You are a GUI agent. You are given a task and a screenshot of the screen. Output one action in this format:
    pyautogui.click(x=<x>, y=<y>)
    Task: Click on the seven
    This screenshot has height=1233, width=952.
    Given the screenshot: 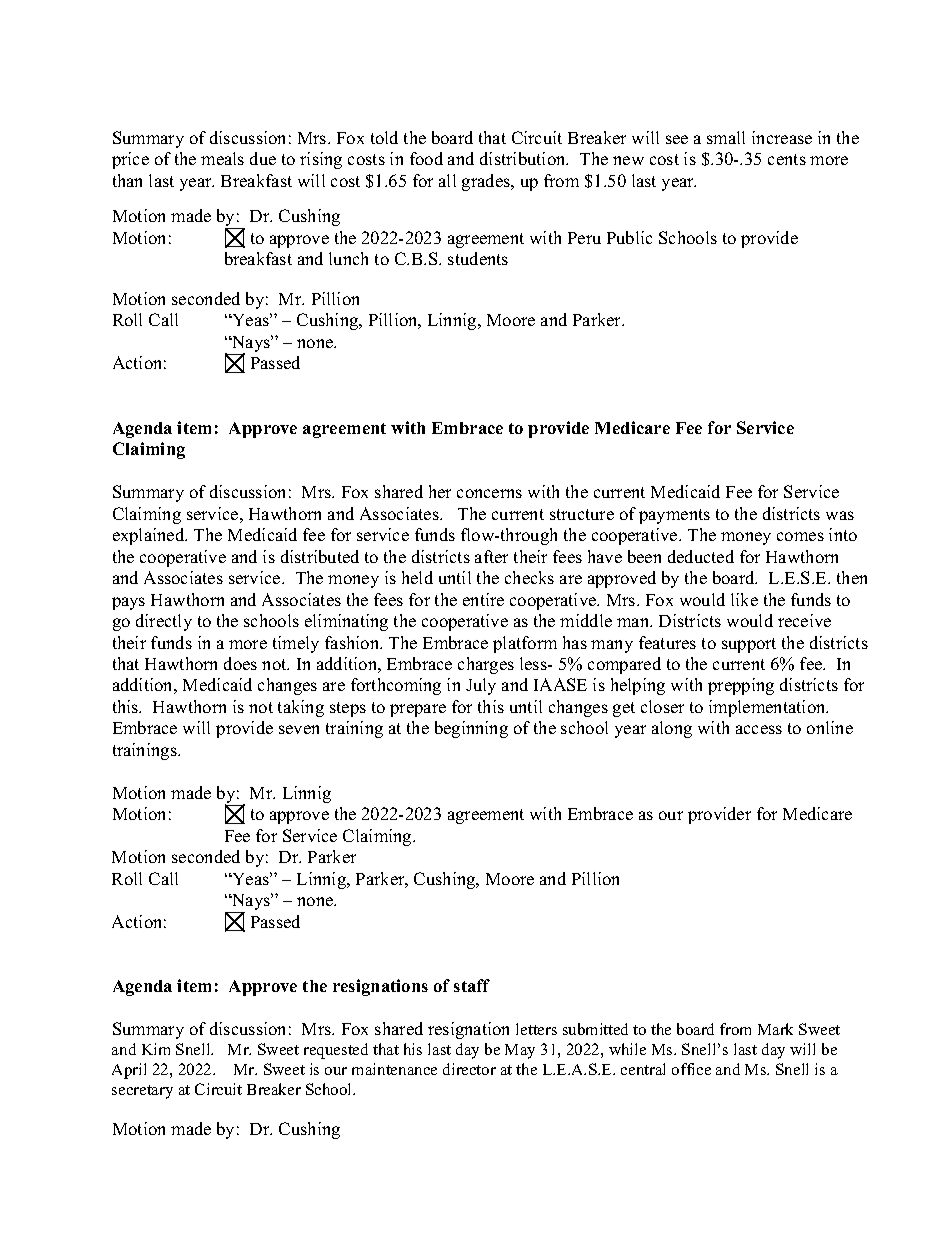 What is the action you would take?
    pyautogui.click(x=299, y=729)
